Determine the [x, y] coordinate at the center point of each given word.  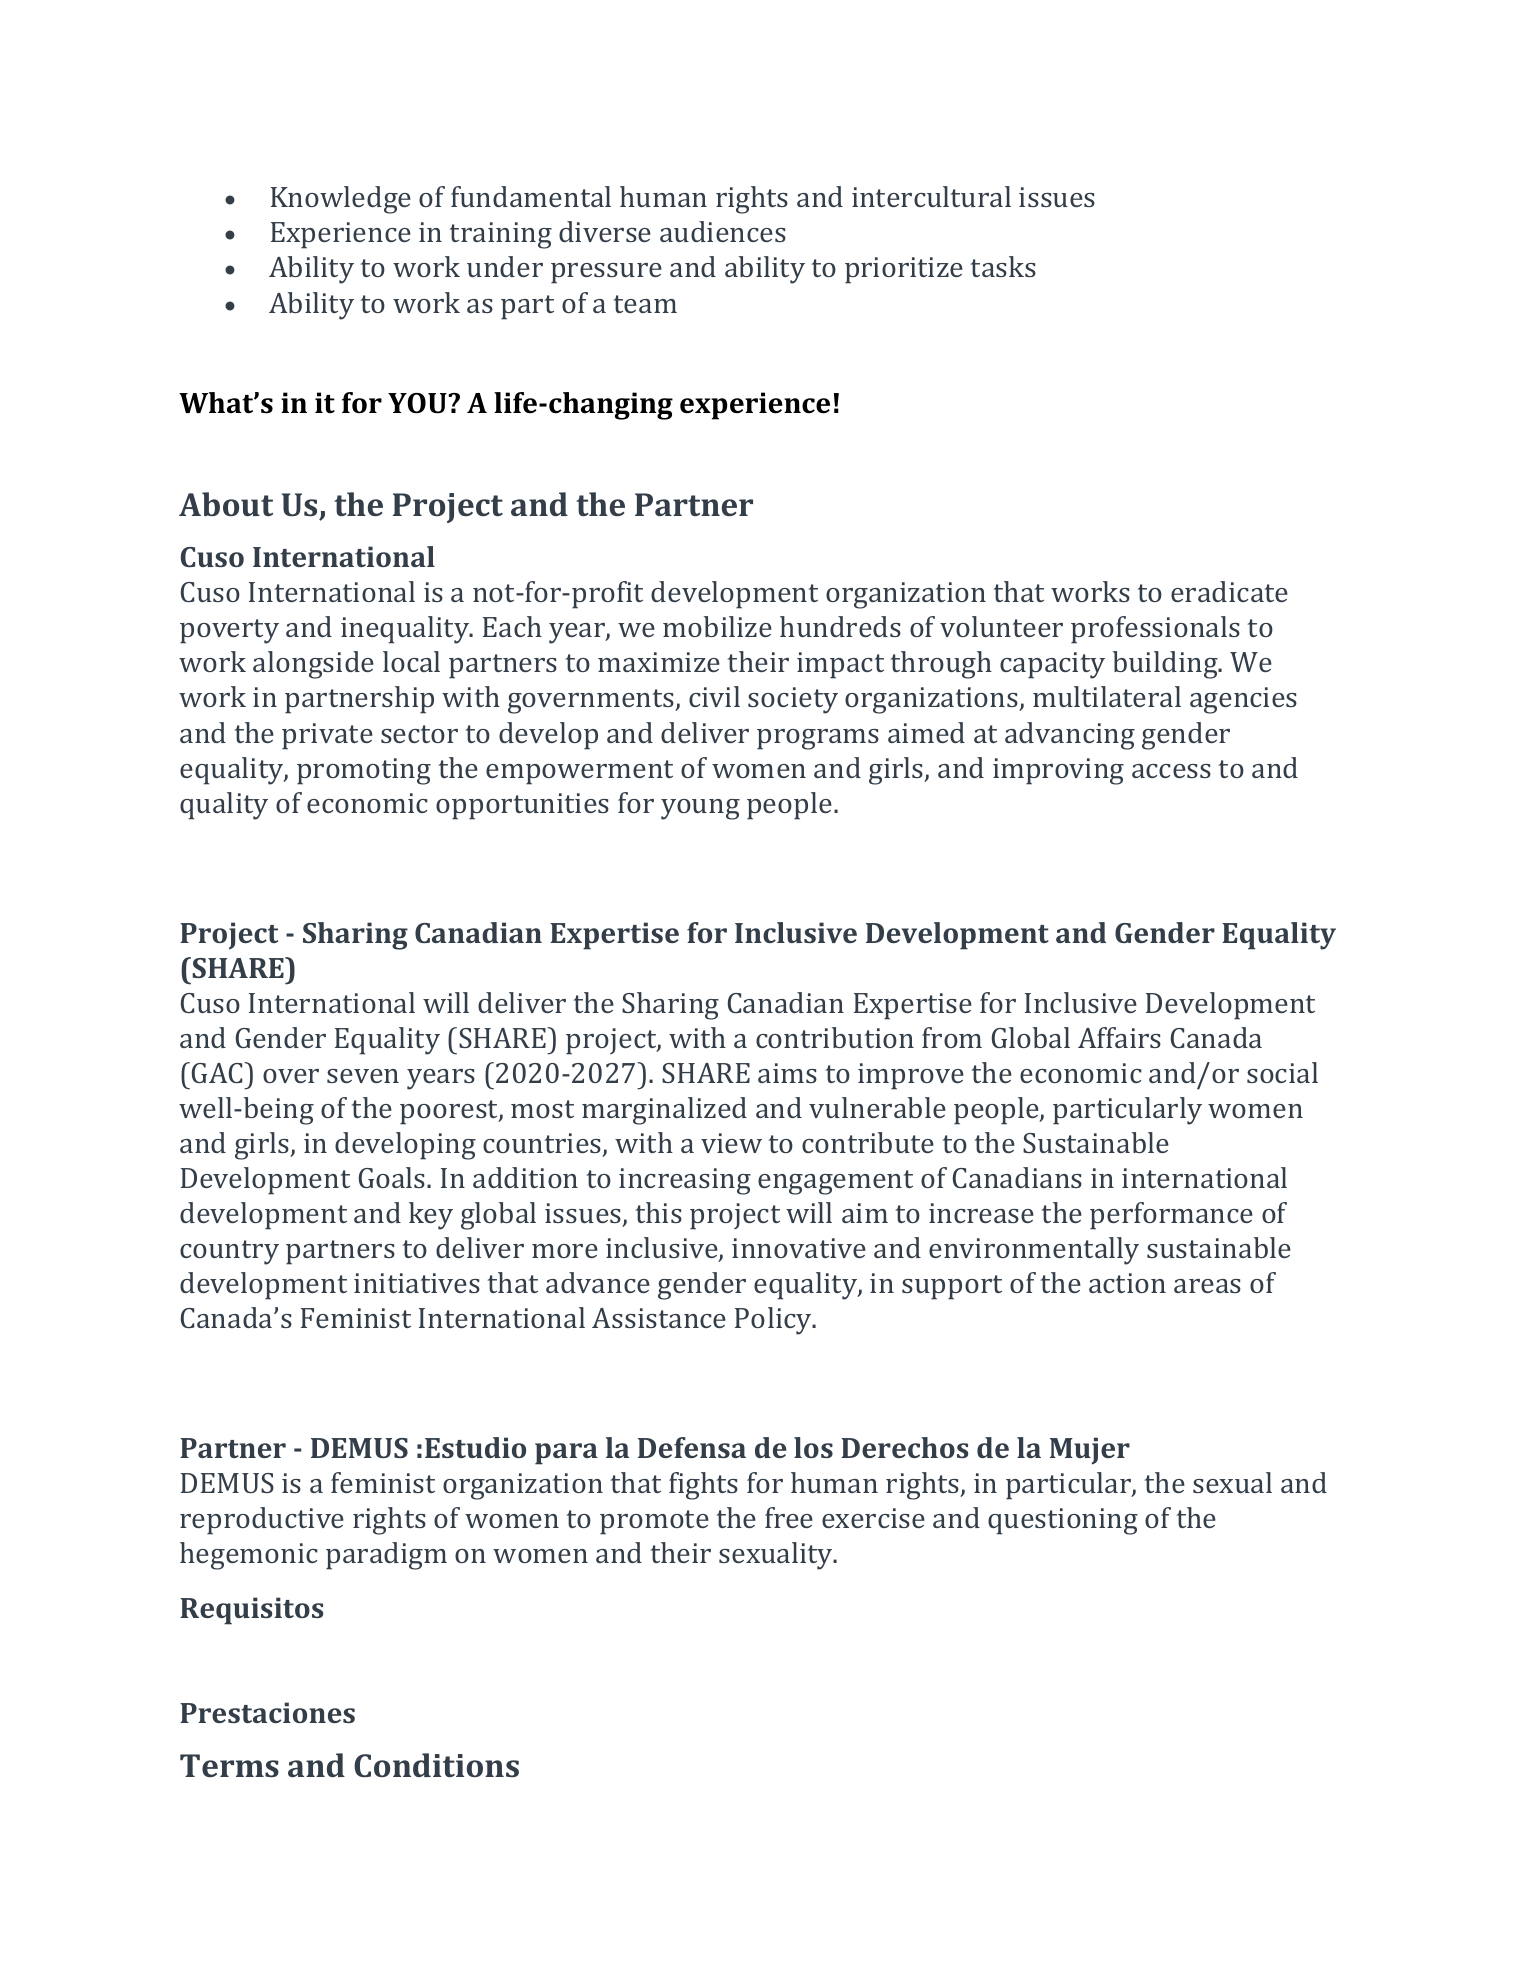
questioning [1063, 1521]
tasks [1003, 266]
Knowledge [341, 200]
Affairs [1119, 1037]
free [789, 1517]
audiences [723, 231]
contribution [835, 1037]
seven [363, 1076]
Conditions [436, 1765]
